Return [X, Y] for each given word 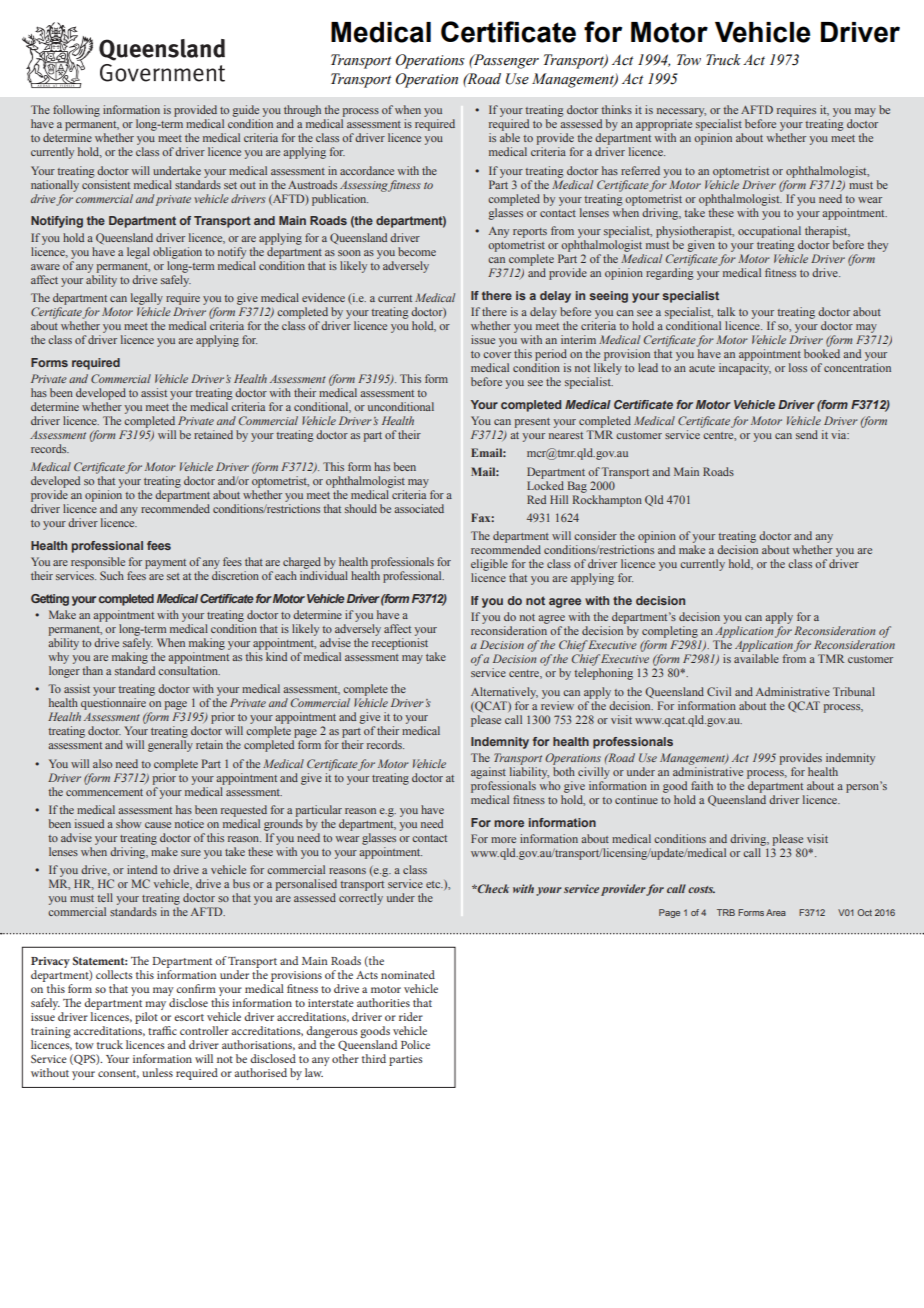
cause [158, 825]
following [76, 111]
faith [702, 785]
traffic [162, 1030]
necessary [681, 112]
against [489, 774]
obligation [177, 253]
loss [798, 367]
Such [112, 575]
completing [670, 632]
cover [497, 355]
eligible [489, 565]
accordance [367, 170]
